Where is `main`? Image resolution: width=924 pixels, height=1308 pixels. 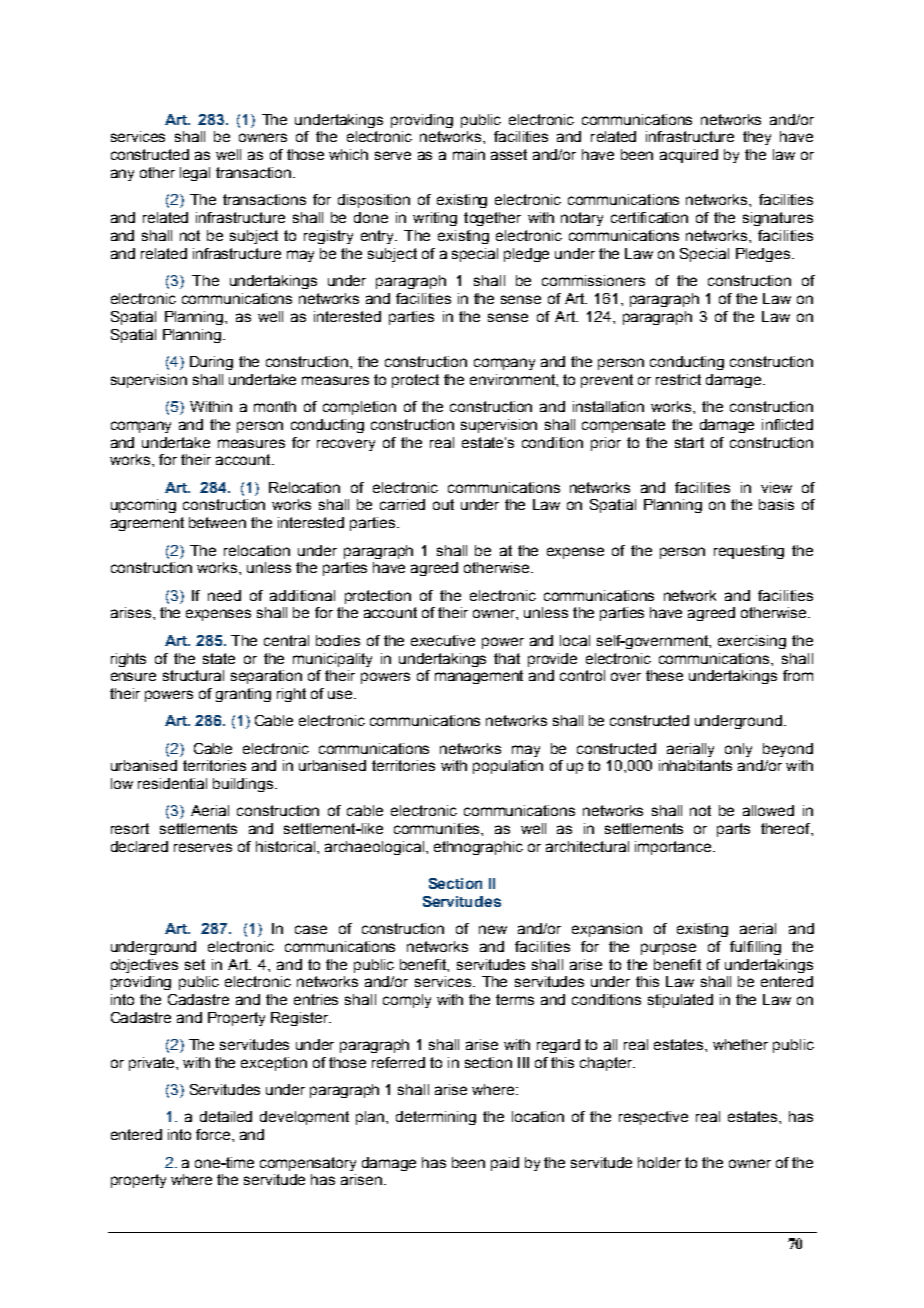
main is located at coordinates (469, 154).
